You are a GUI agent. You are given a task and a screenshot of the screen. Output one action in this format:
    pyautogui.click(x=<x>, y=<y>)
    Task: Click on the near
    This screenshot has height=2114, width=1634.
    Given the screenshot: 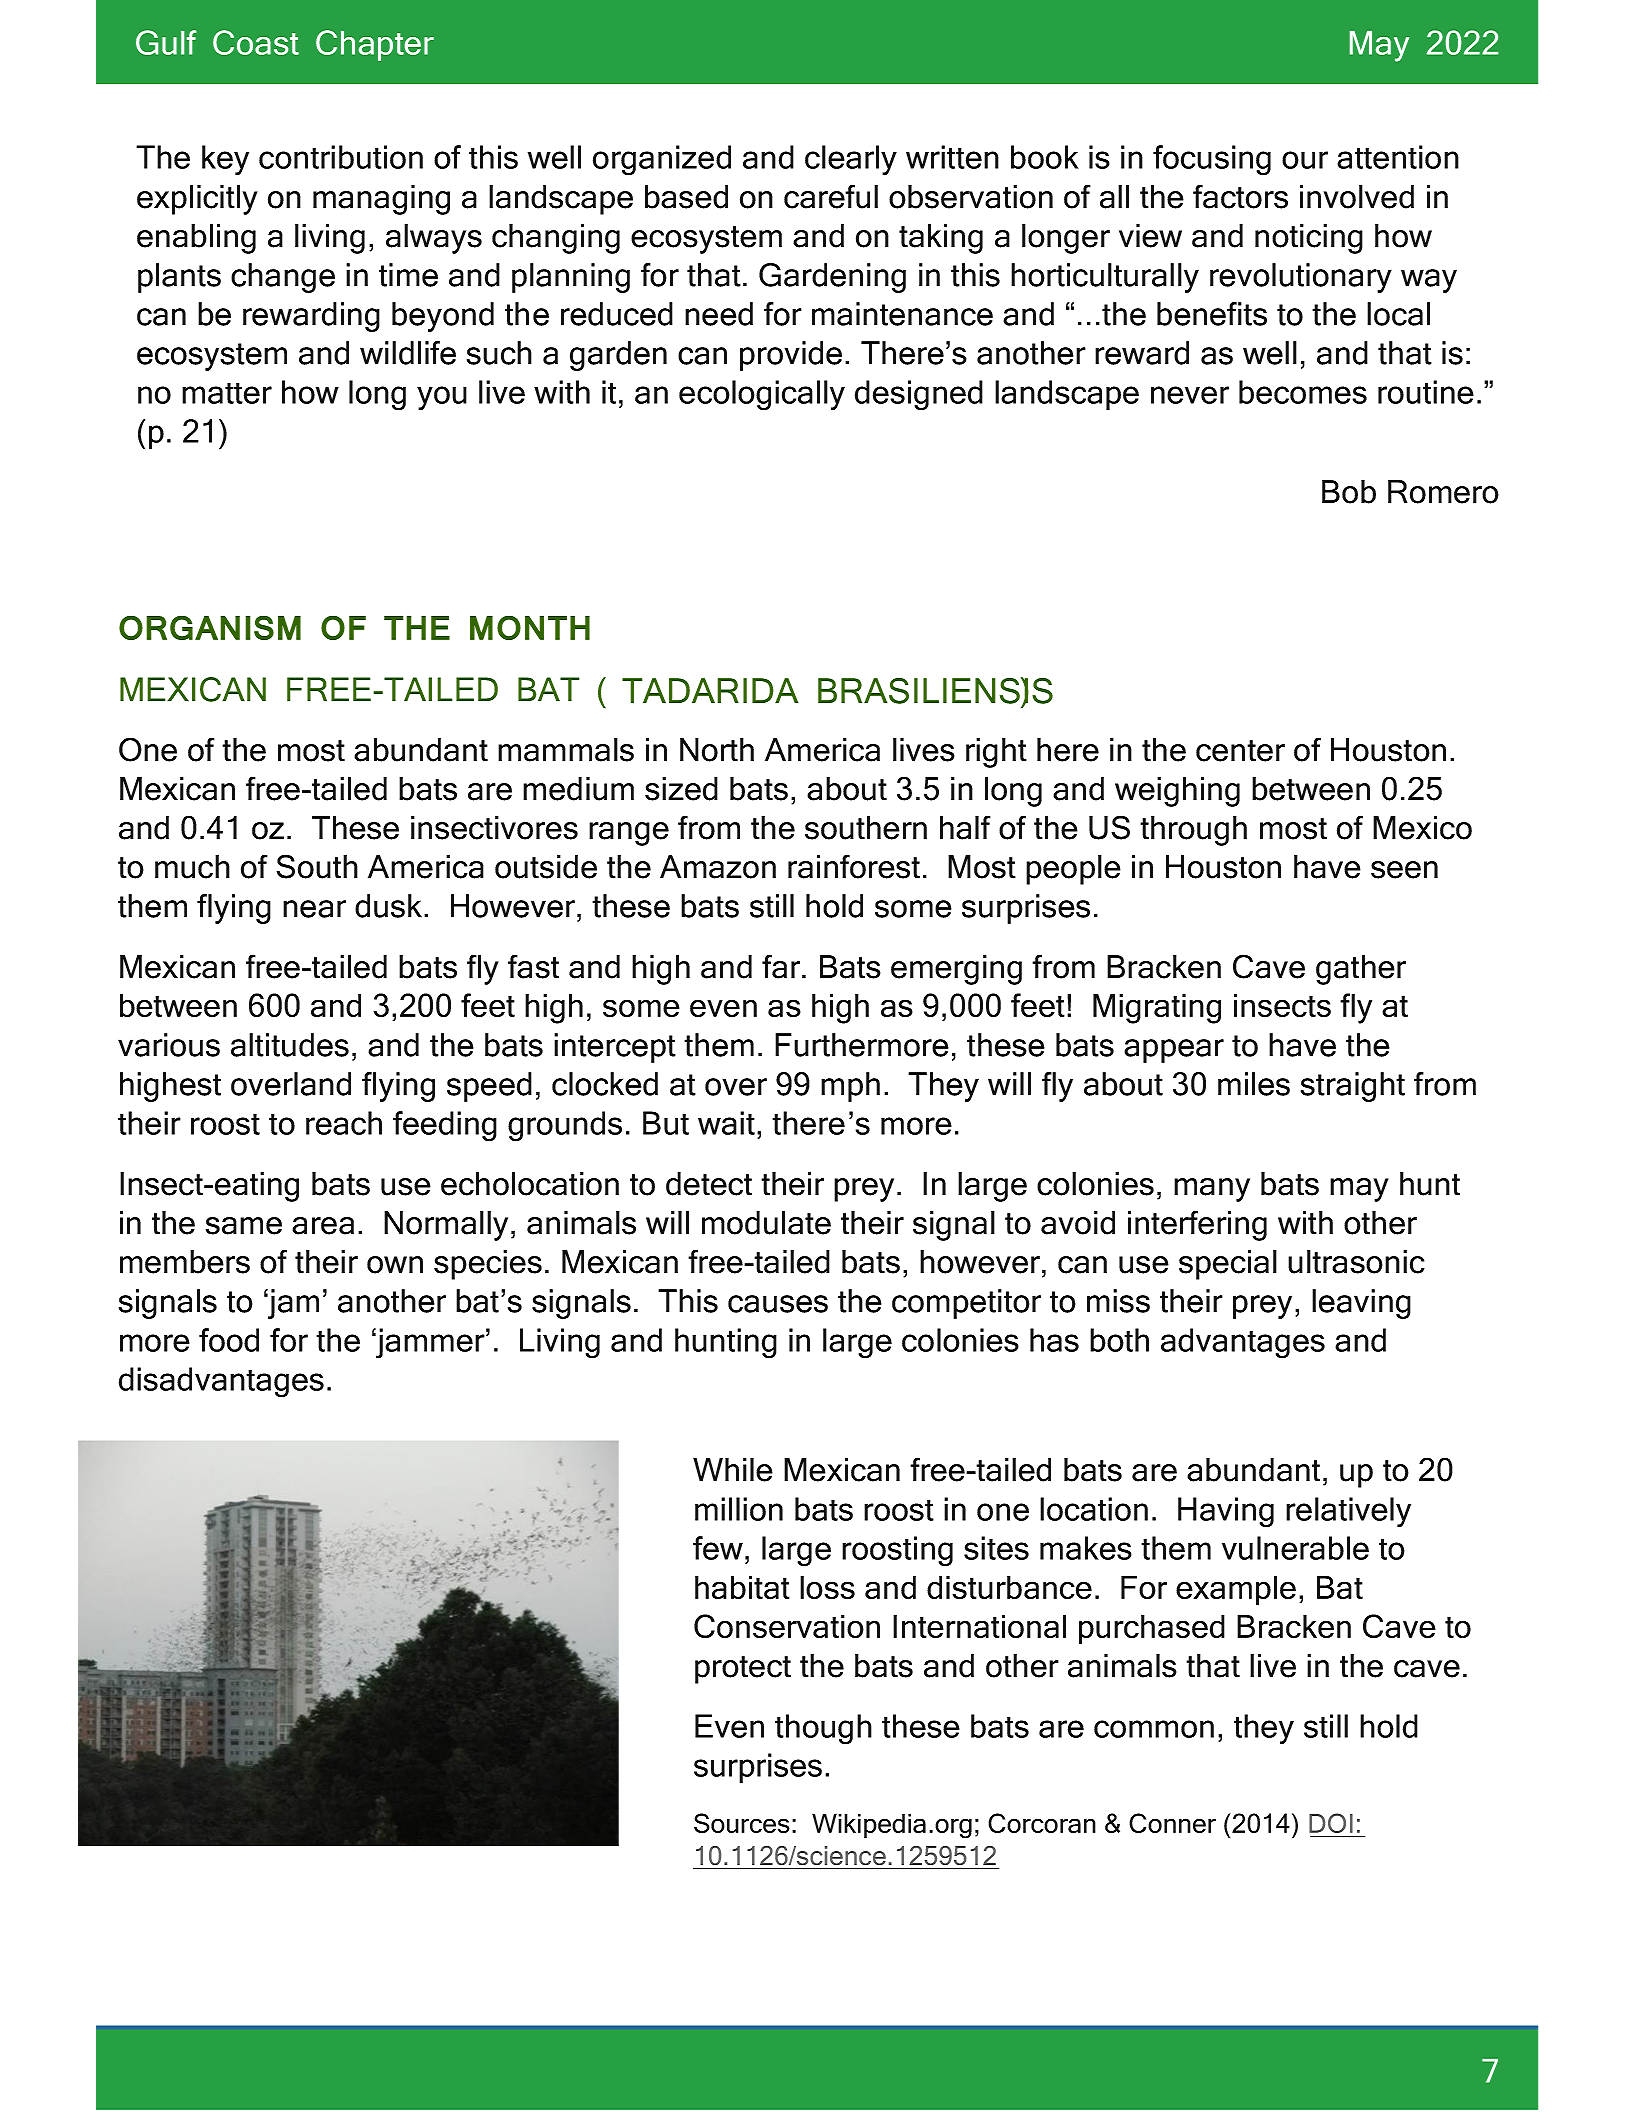 What is the action you would take?
    pyautogui.click(x=314, y=909)
